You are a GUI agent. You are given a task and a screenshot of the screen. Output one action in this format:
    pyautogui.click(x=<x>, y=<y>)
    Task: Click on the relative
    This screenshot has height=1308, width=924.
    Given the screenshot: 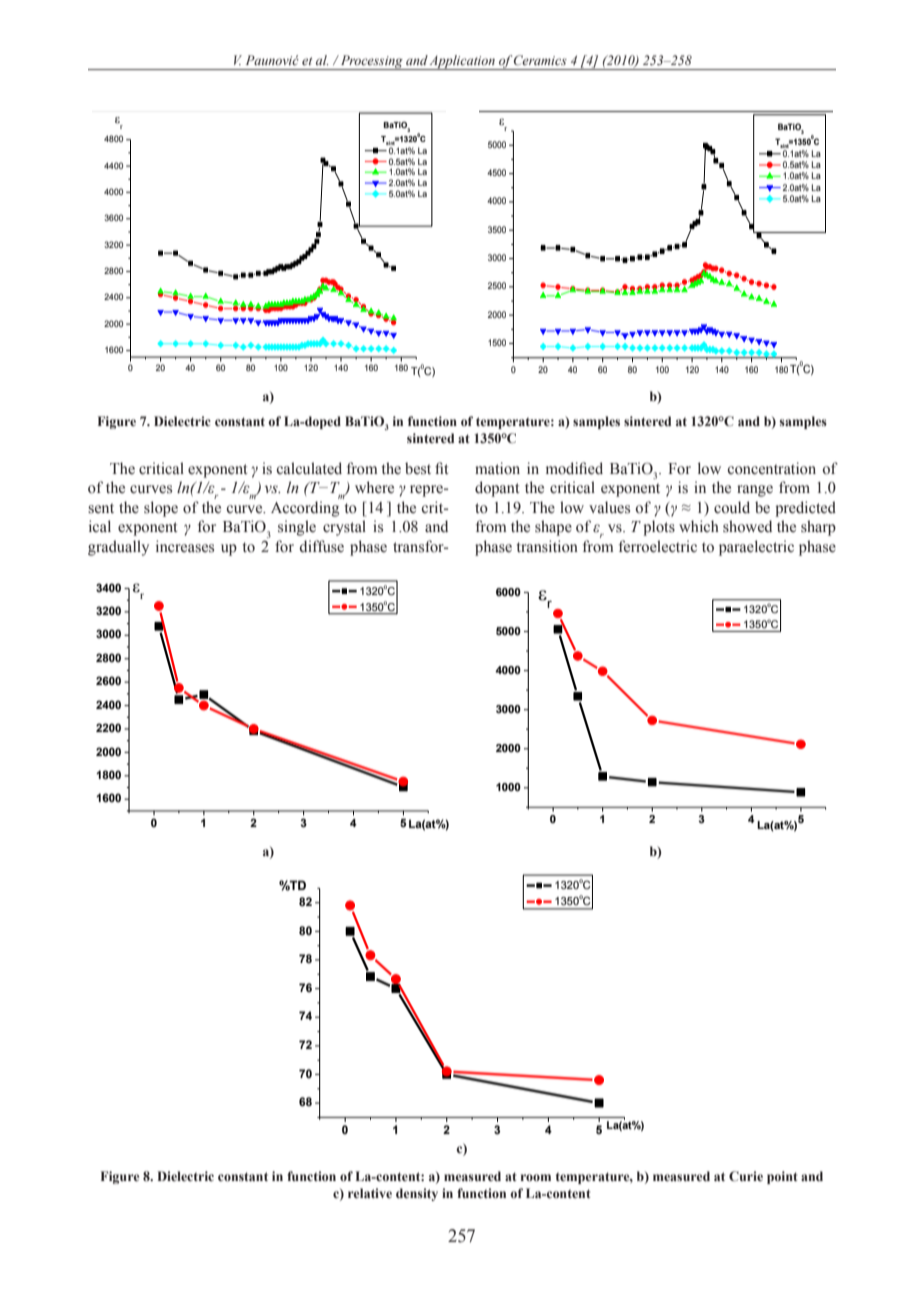 What is the action you would take?
    pyautogui.click(x=370, y=1193)
